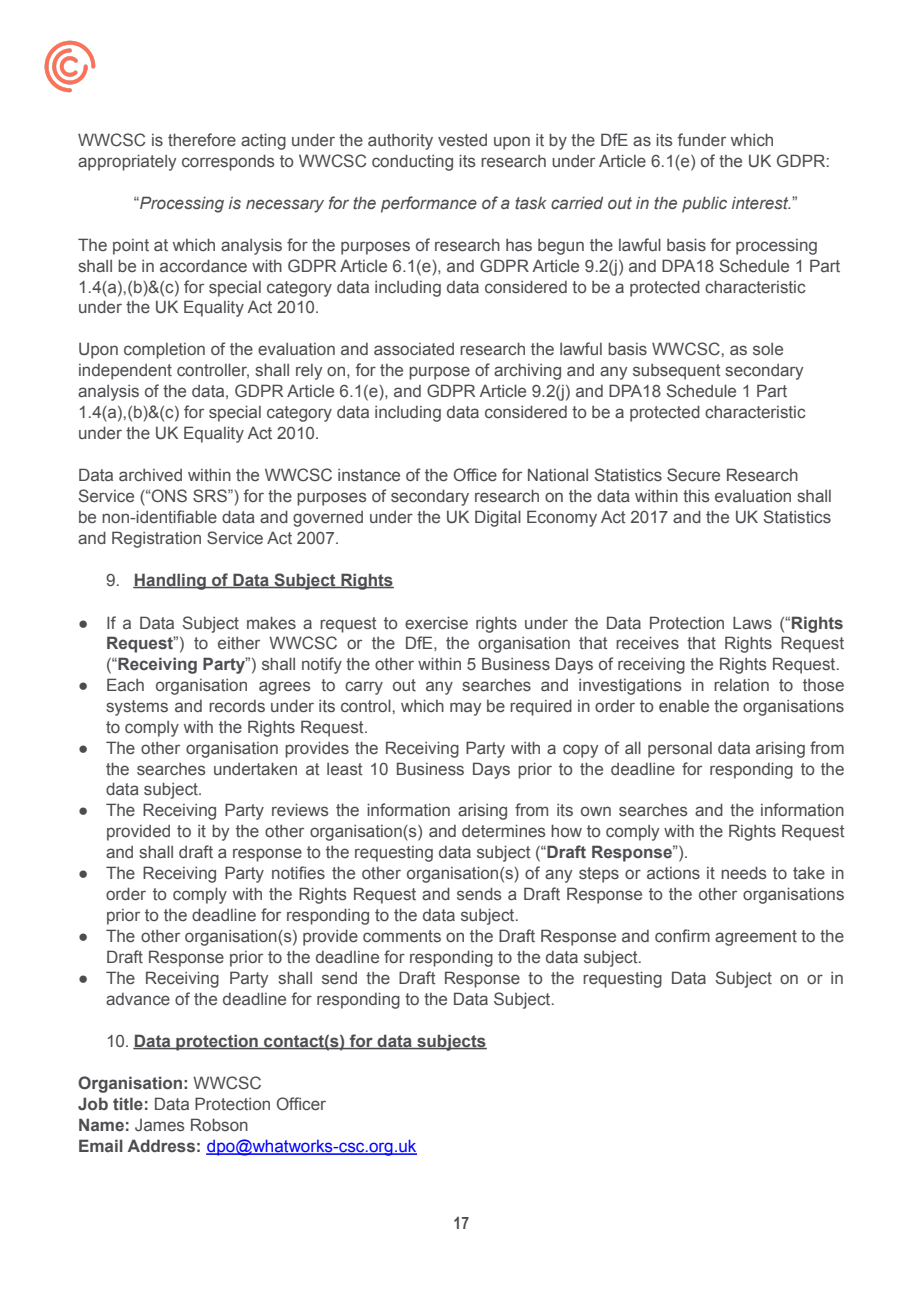  What do you see at coordinates (676, 372) in the page?
I see `subsequent` at bounding box center [676, 372].
